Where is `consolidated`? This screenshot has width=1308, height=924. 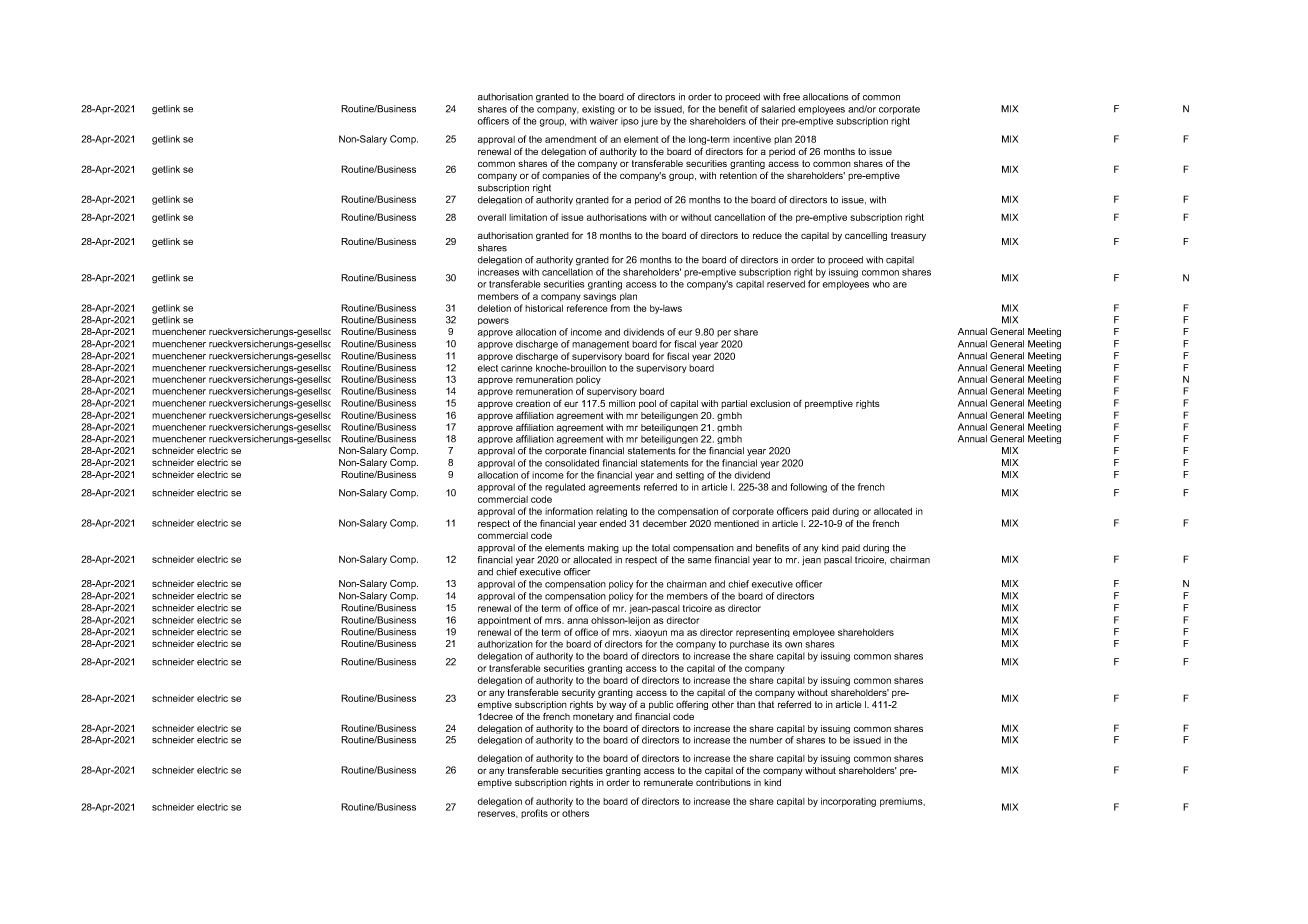
consolidated is located at coordinates (572, 463).
